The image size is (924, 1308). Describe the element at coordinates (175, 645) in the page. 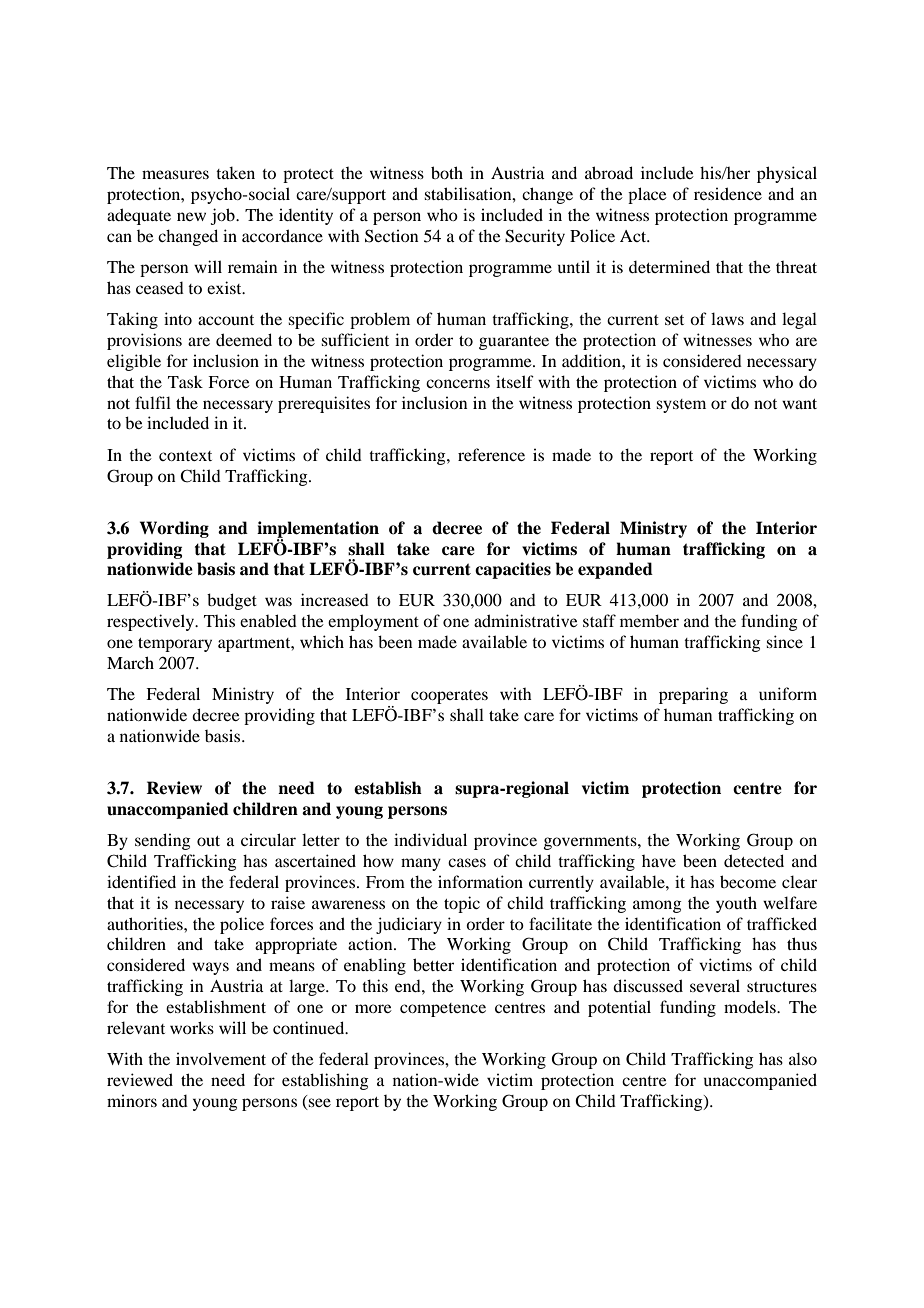

I see `temporary` at that location.
